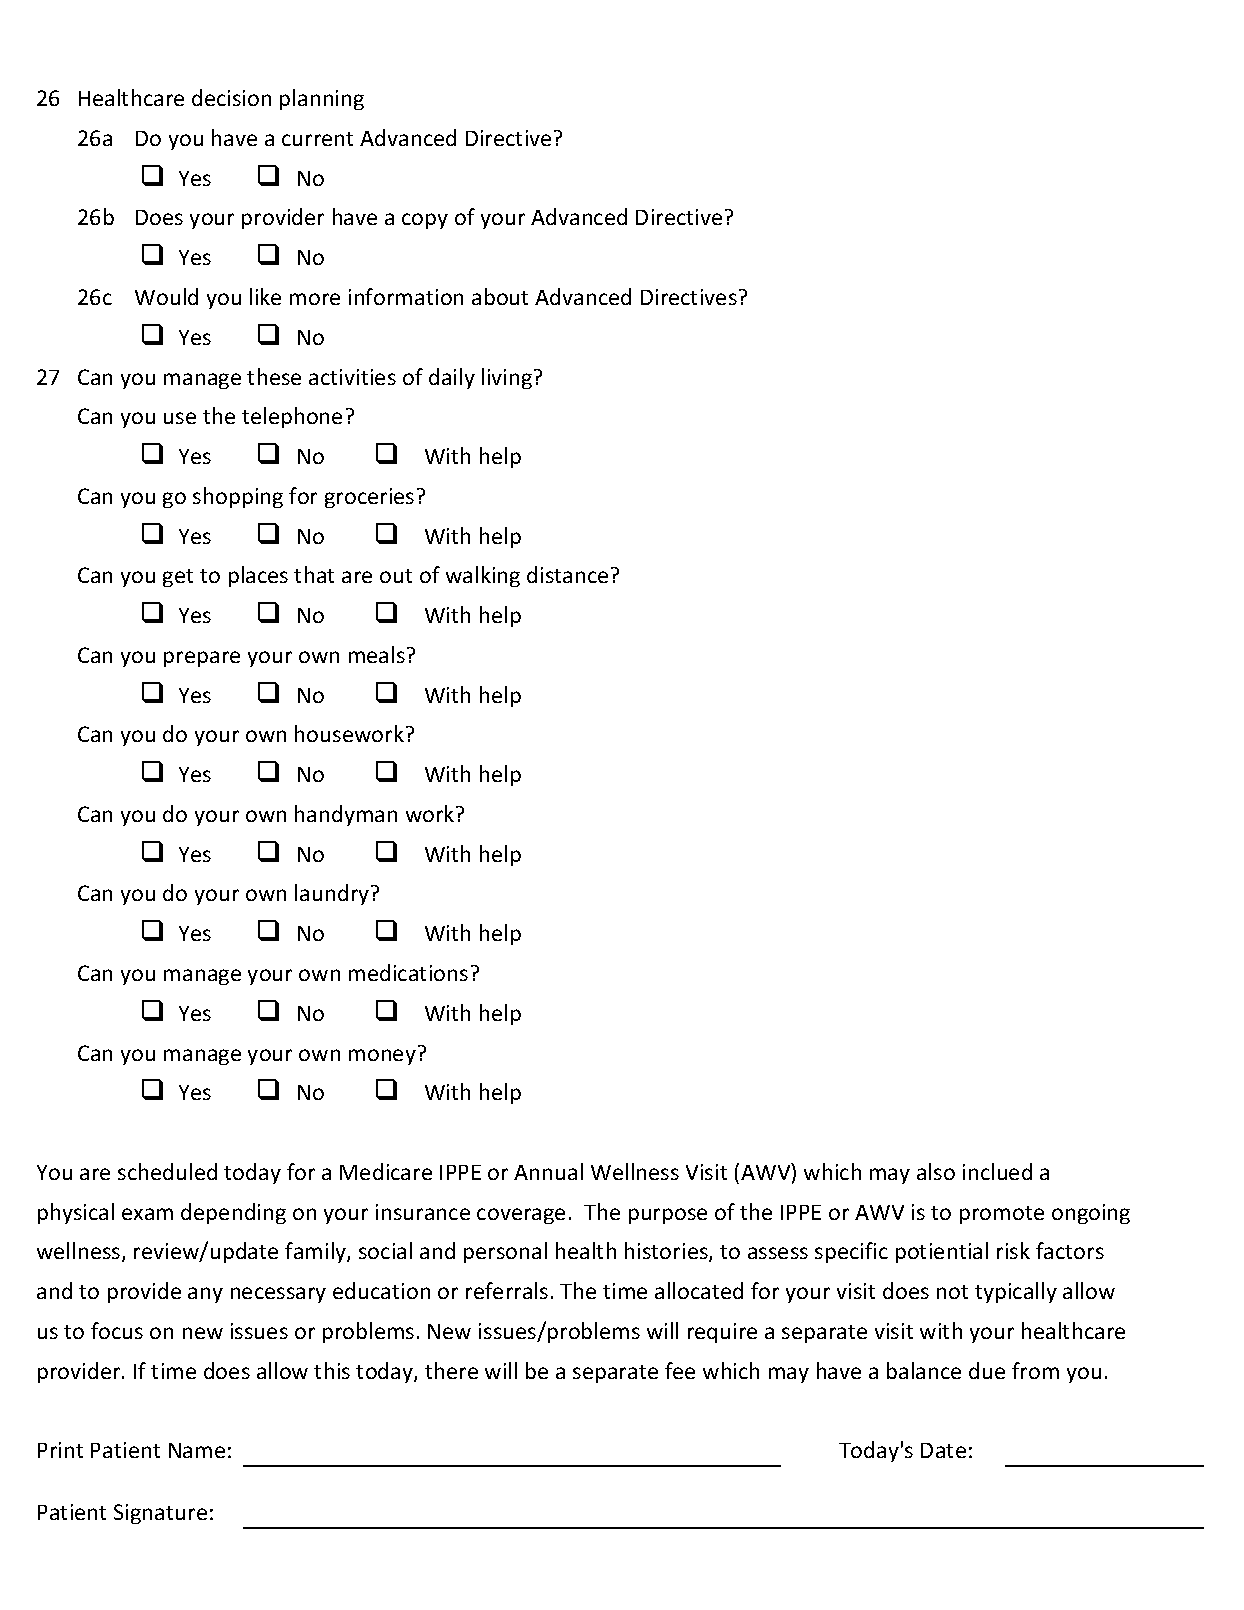  Describe the element at coordinates (346, 815) in the page. I see `handyman` at that location.
